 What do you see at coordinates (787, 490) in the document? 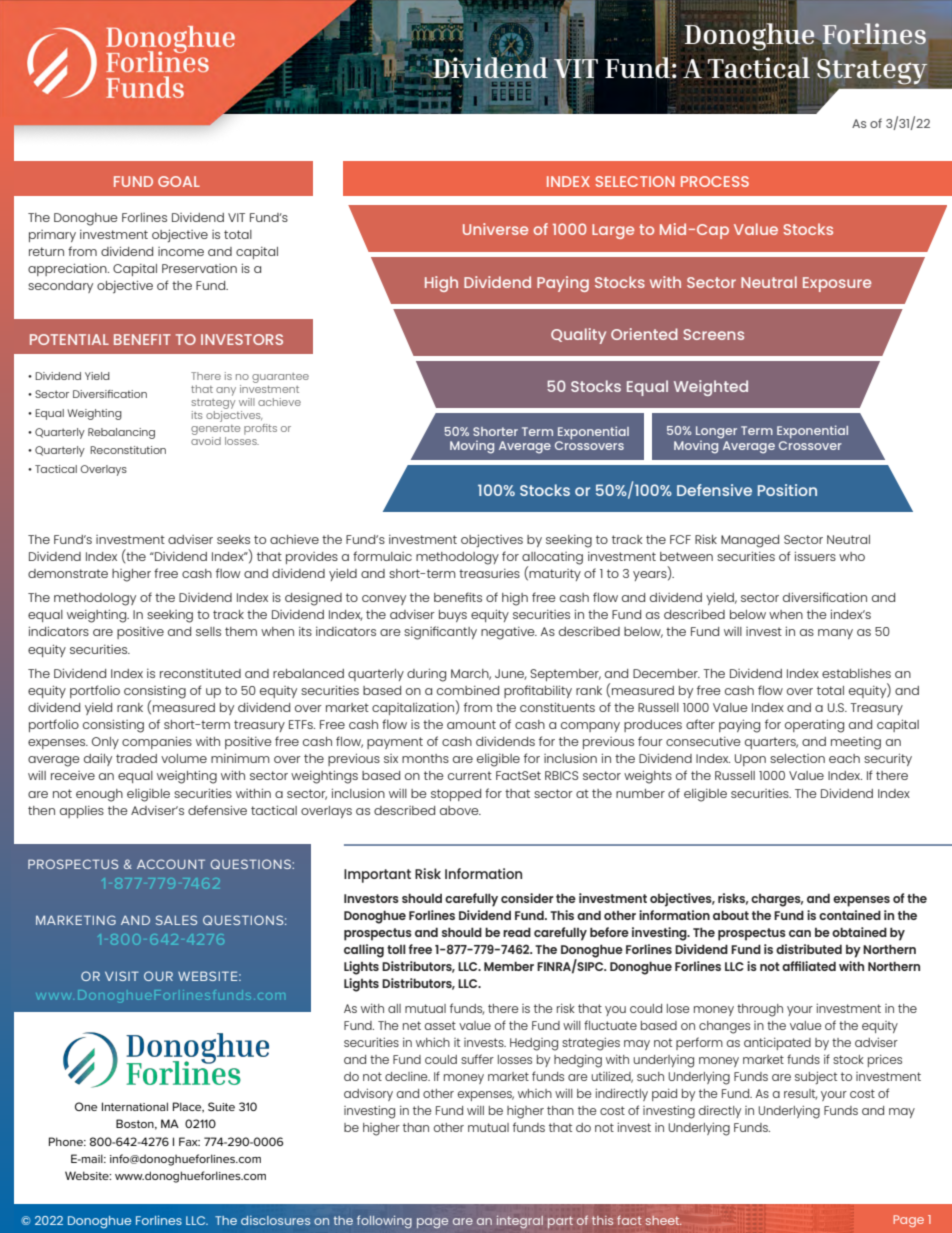
I see `Position` at bounding box center [787, 490].
